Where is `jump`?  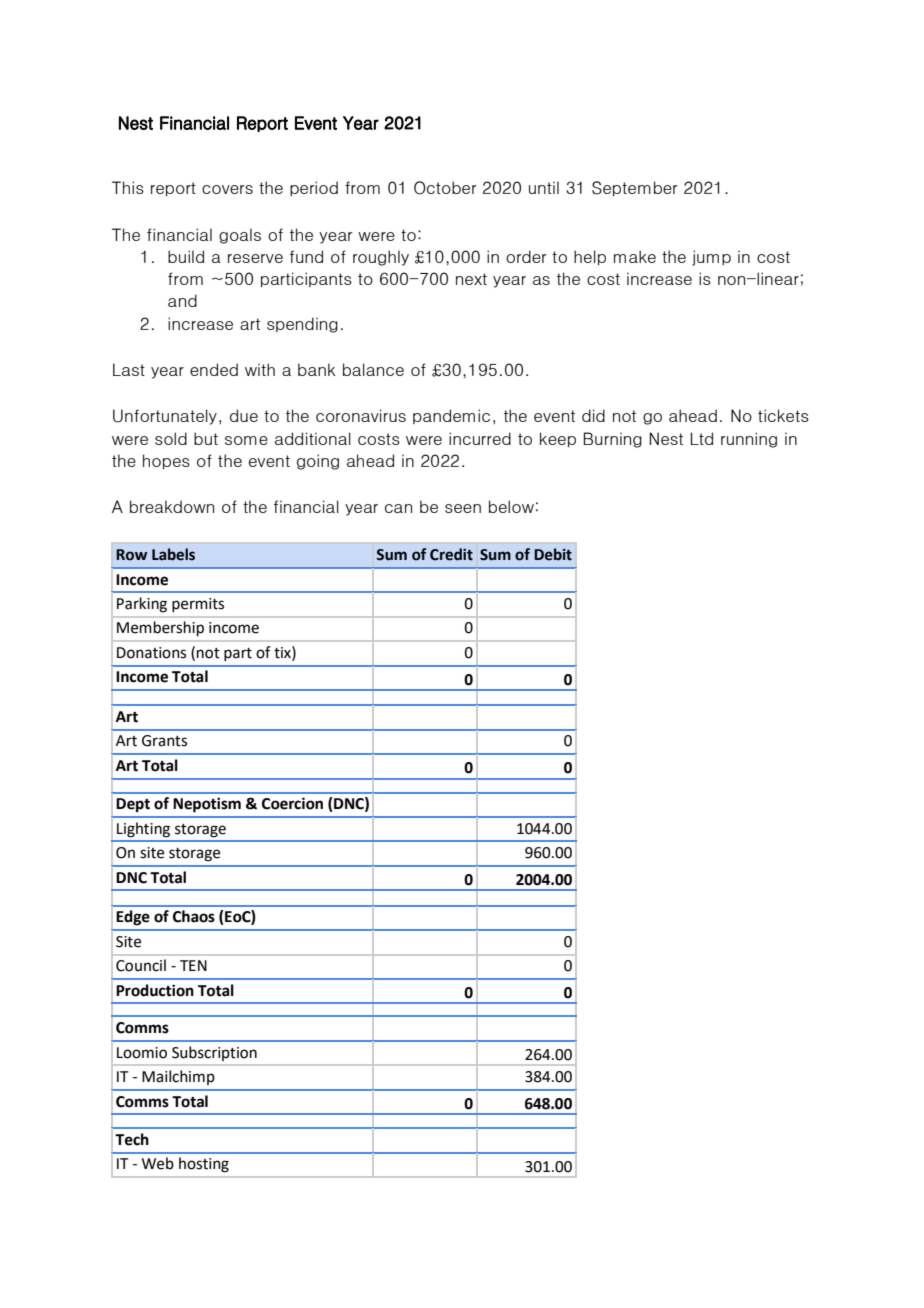
jump is located at coordinates (711, 258).
